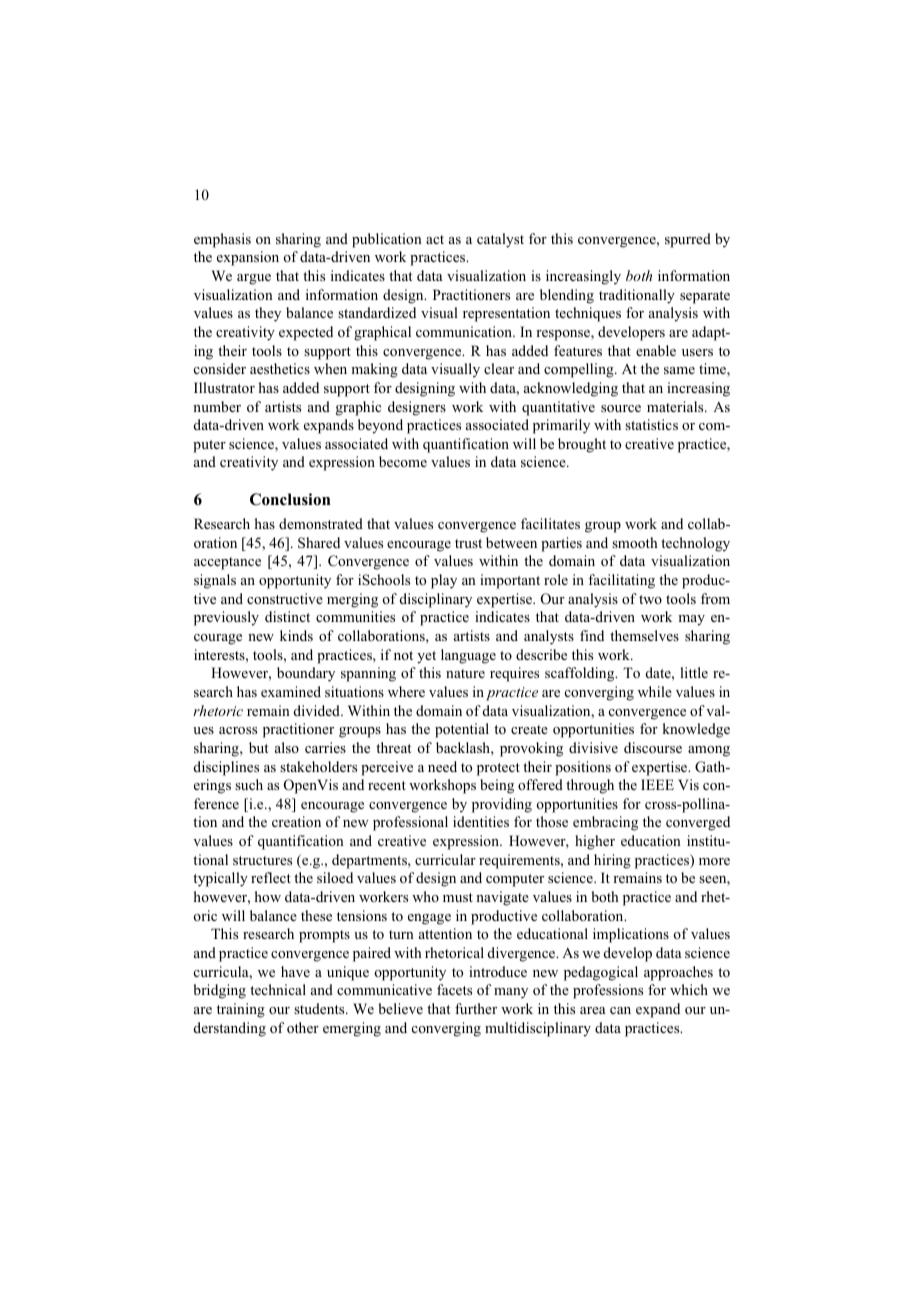  What do you see at coordinates (476, 1008) in the document?
I see `further` at bounding box center [476, 1008].
